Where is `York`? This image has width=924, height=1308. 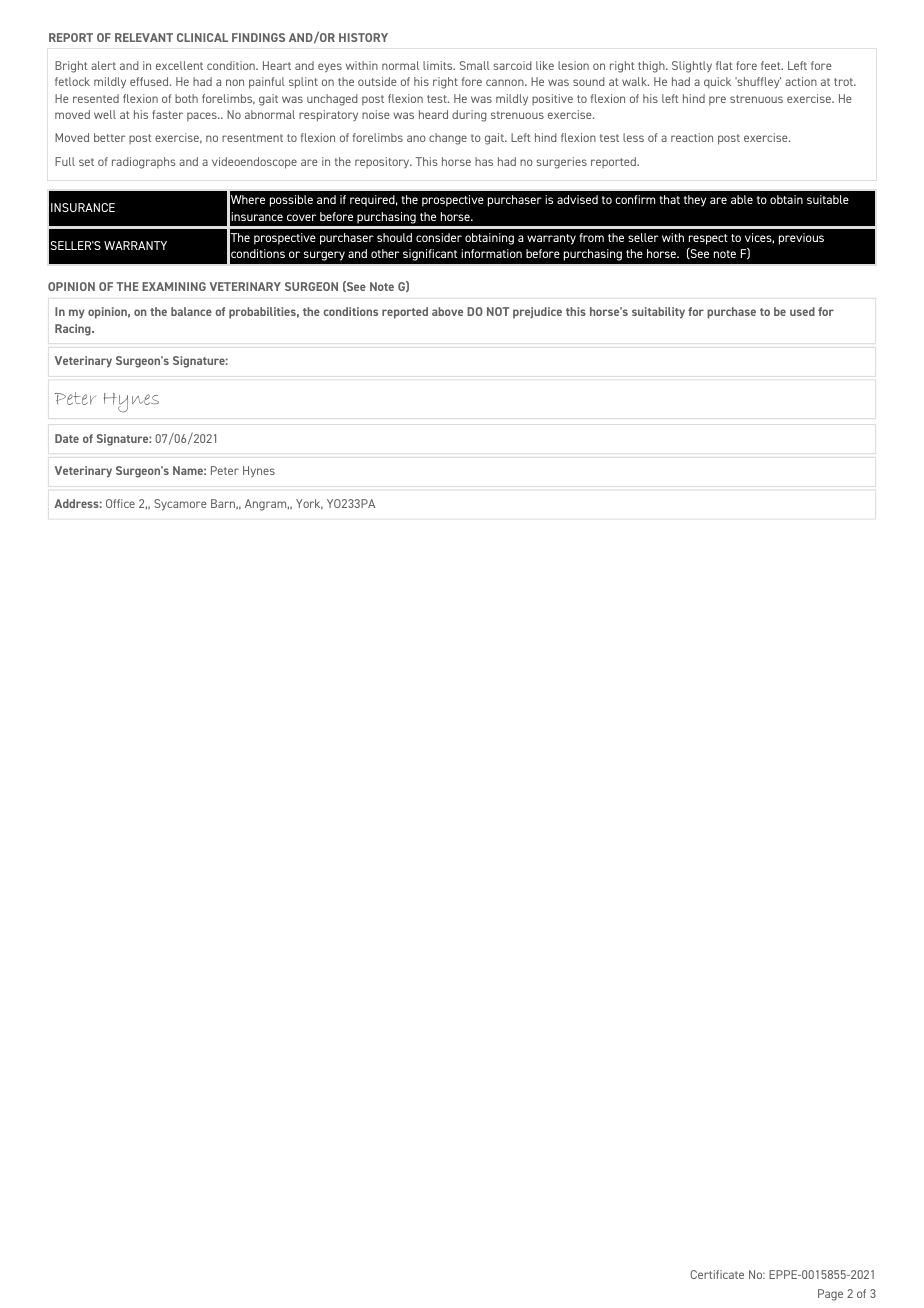 York is located at coordinates (309, 504).
